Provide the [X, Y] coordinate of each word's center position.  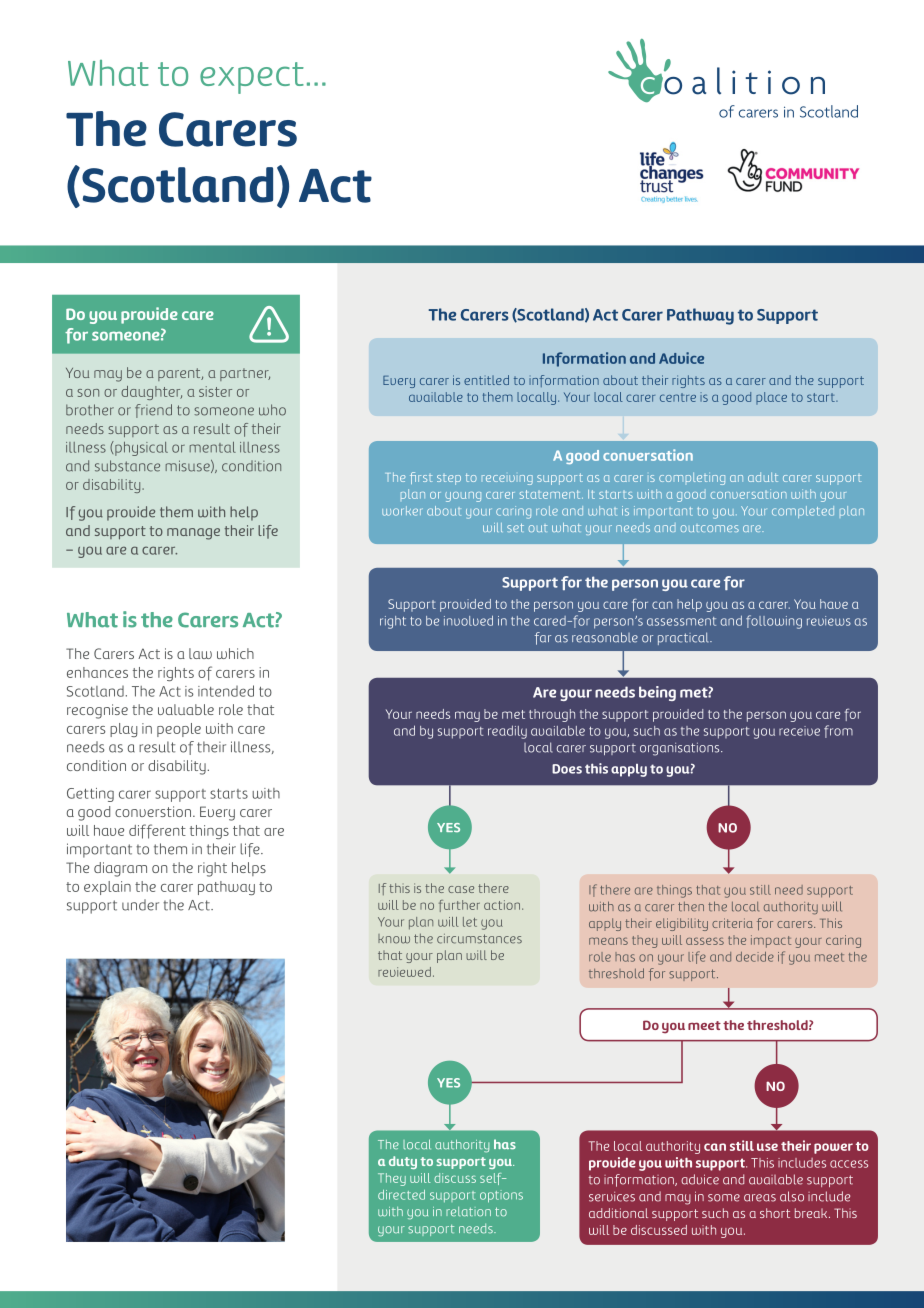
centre [678, 397]
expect [252, 78]
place [771, 398]
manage [193, 534]
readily [507, 732]
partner [245, 374]
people [179, 730]
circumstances [479, 939]
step [449, 480]
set [515, 528]
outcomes [710, 528]
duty [403, 1162]
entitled [486, 380]
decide [755, 957]
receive [799, 731]
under [140, 905]
